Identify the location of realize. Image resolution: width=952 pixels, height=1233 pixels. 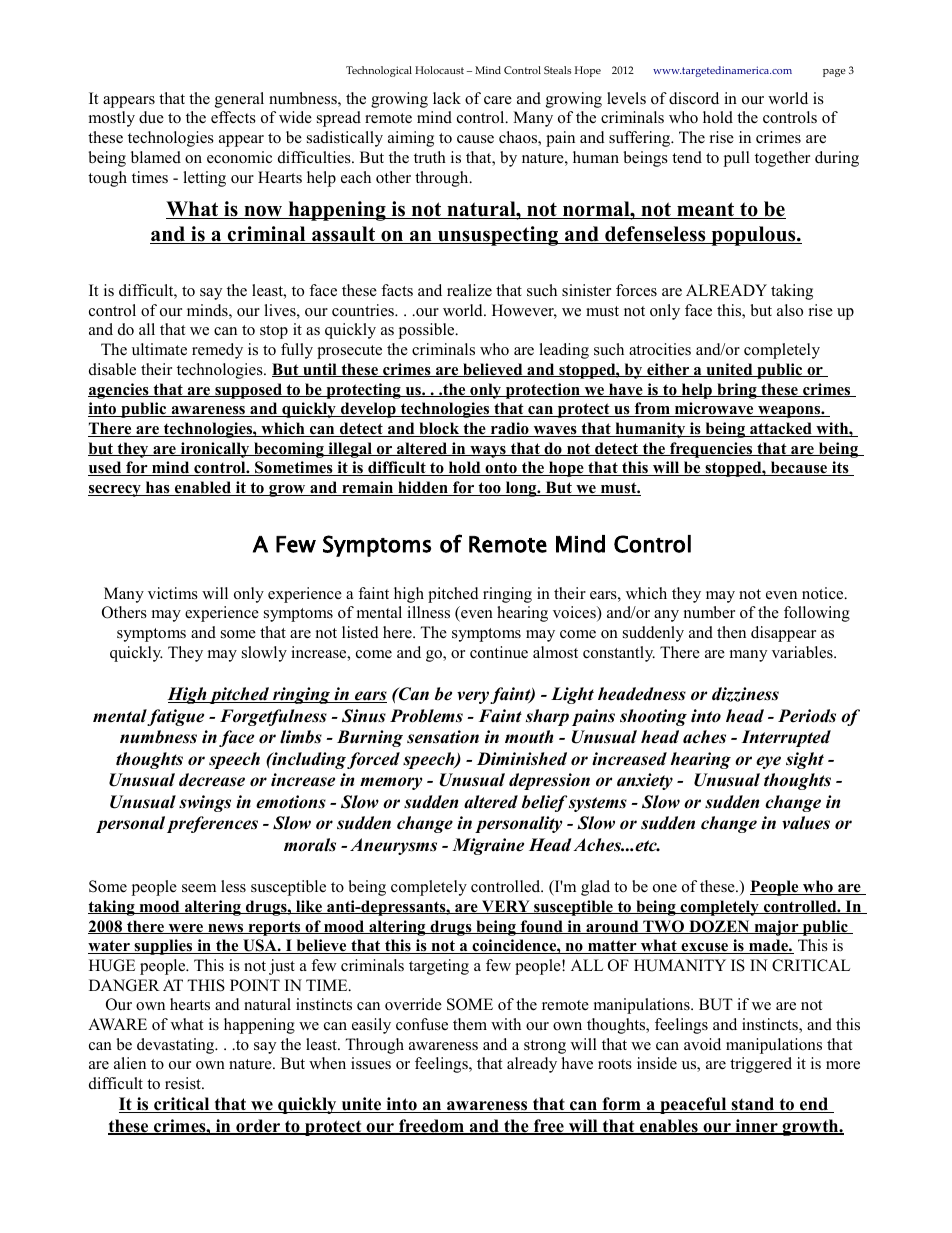
(469, 290).
